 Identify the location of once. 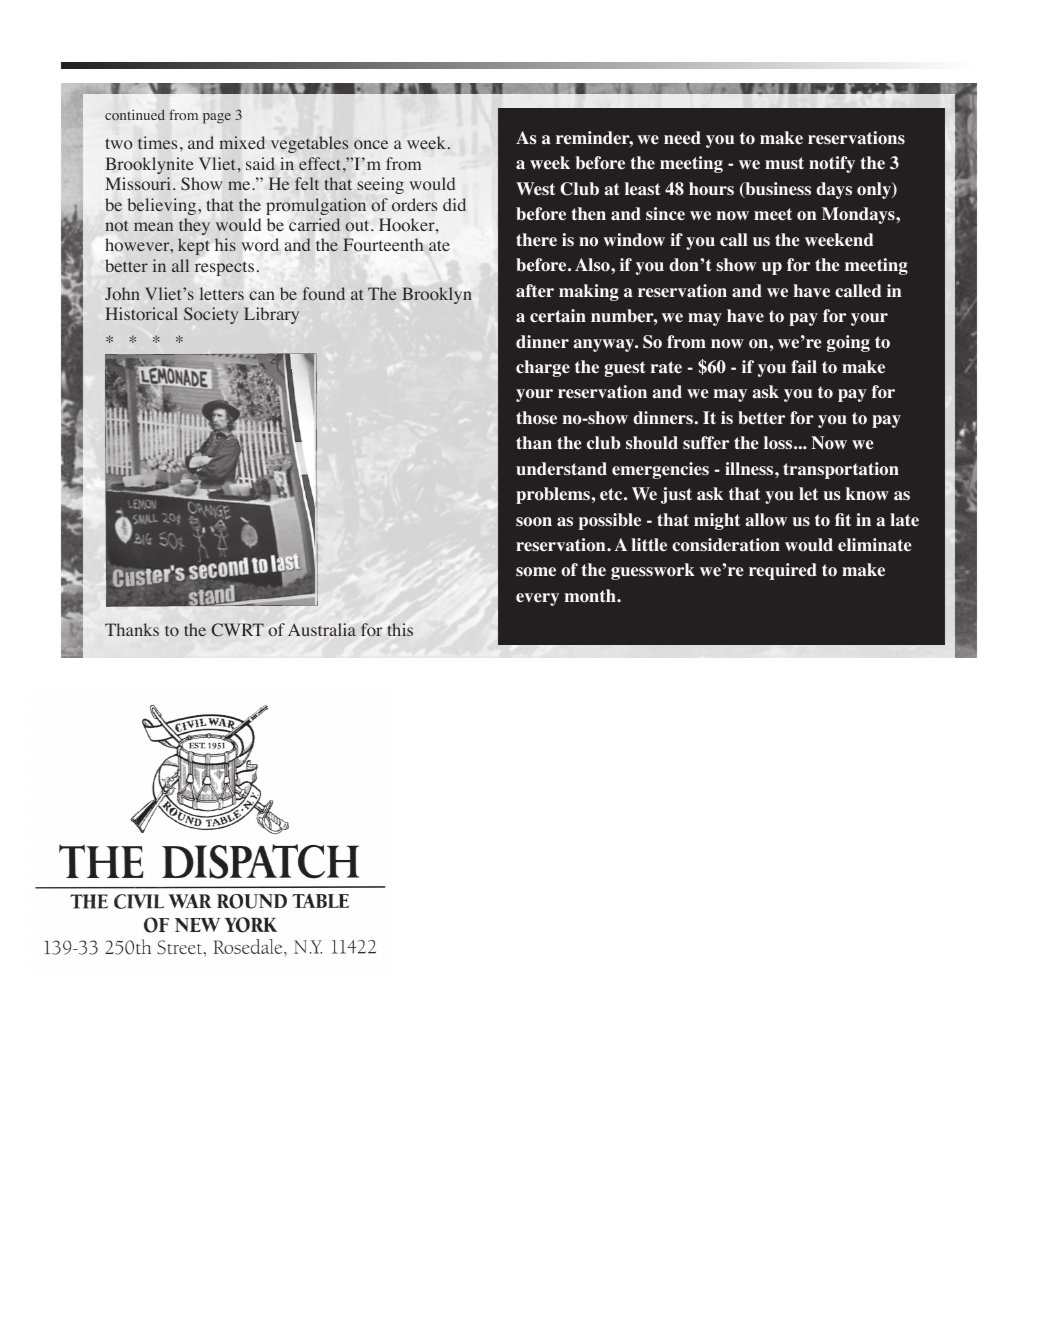
(371, 145).
